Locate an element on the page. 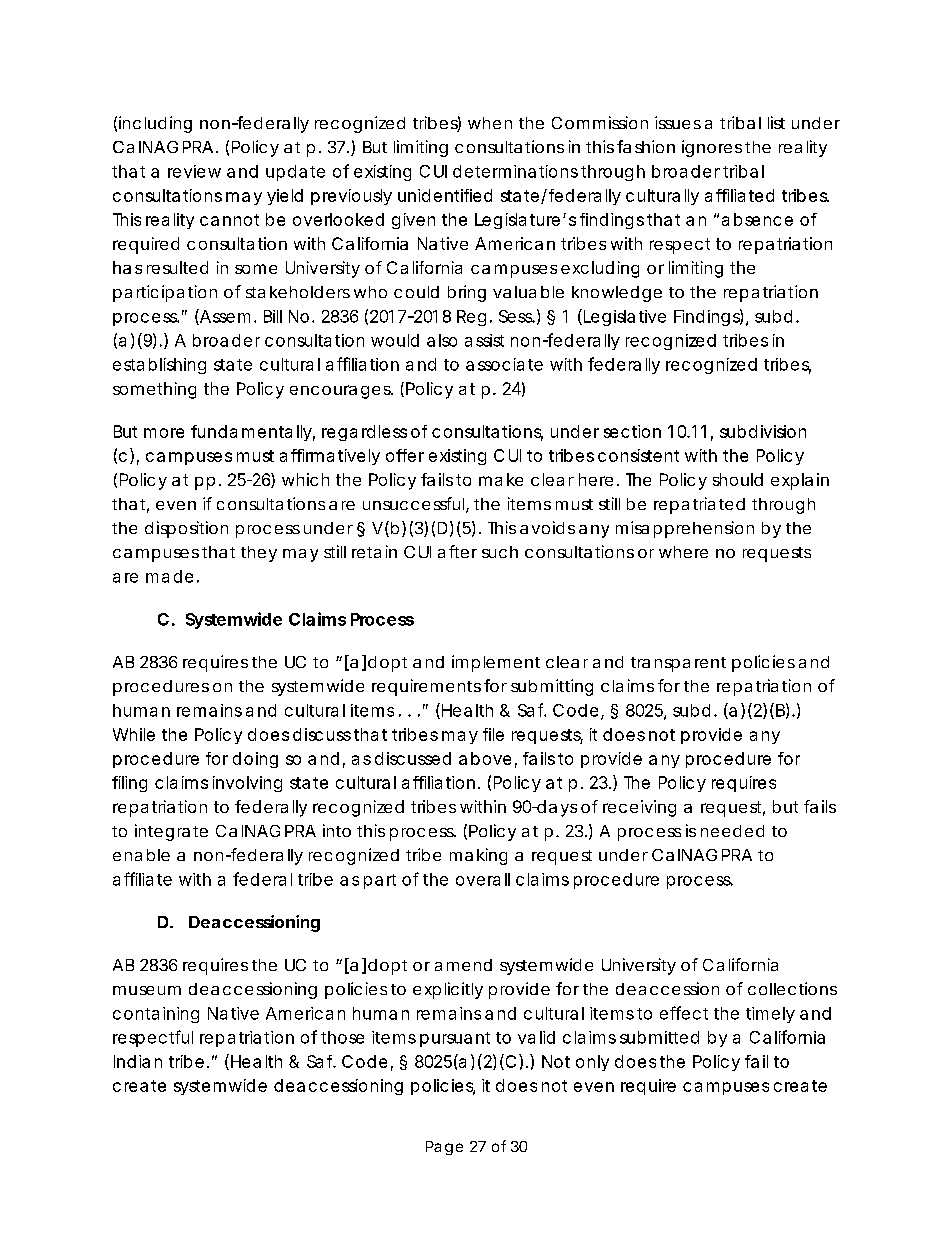 Image resolution: width=952 pixels, height=1233 pixels. needed is located at coordinates (732, 831).
